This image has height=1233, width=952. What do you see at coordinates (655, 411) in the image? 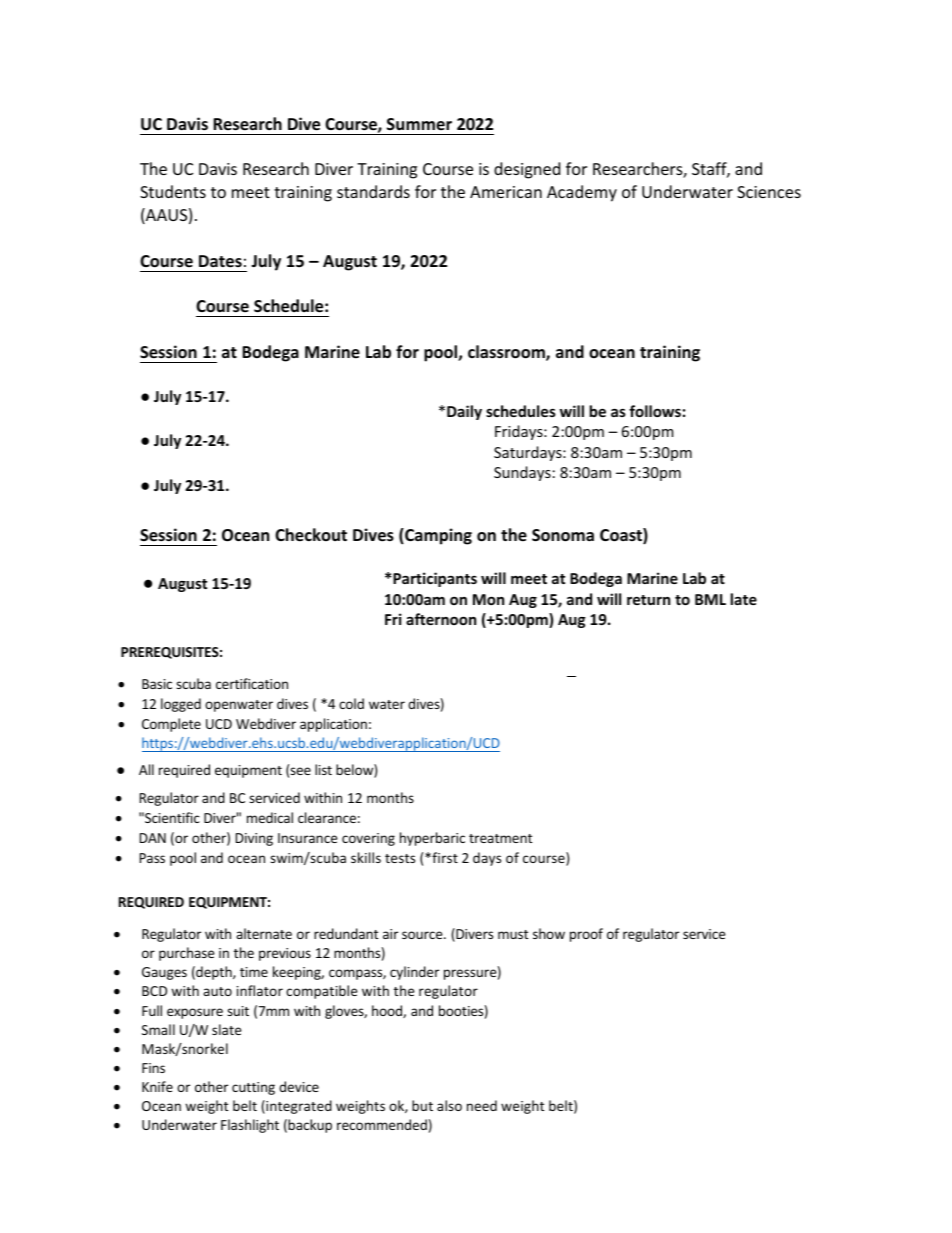
I see `follows` at bounding box center [655, 411].
